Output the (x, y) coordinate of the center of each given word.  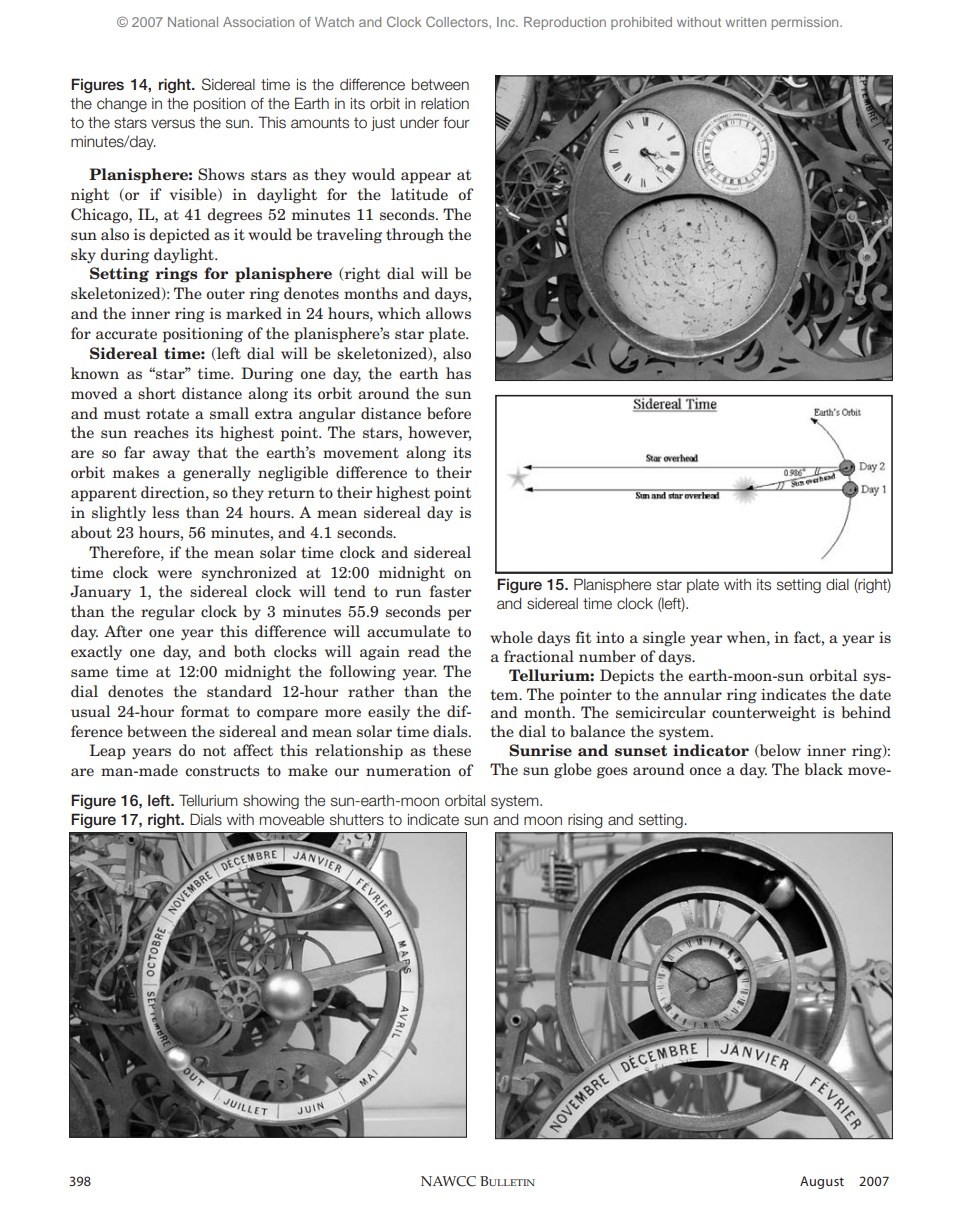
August (822, 1182)
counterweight (764, 714)
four (456, 123)
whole (511, 637)
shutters (357, 820)
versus (173, 124)
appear (426, 178)
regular (168, 613)
